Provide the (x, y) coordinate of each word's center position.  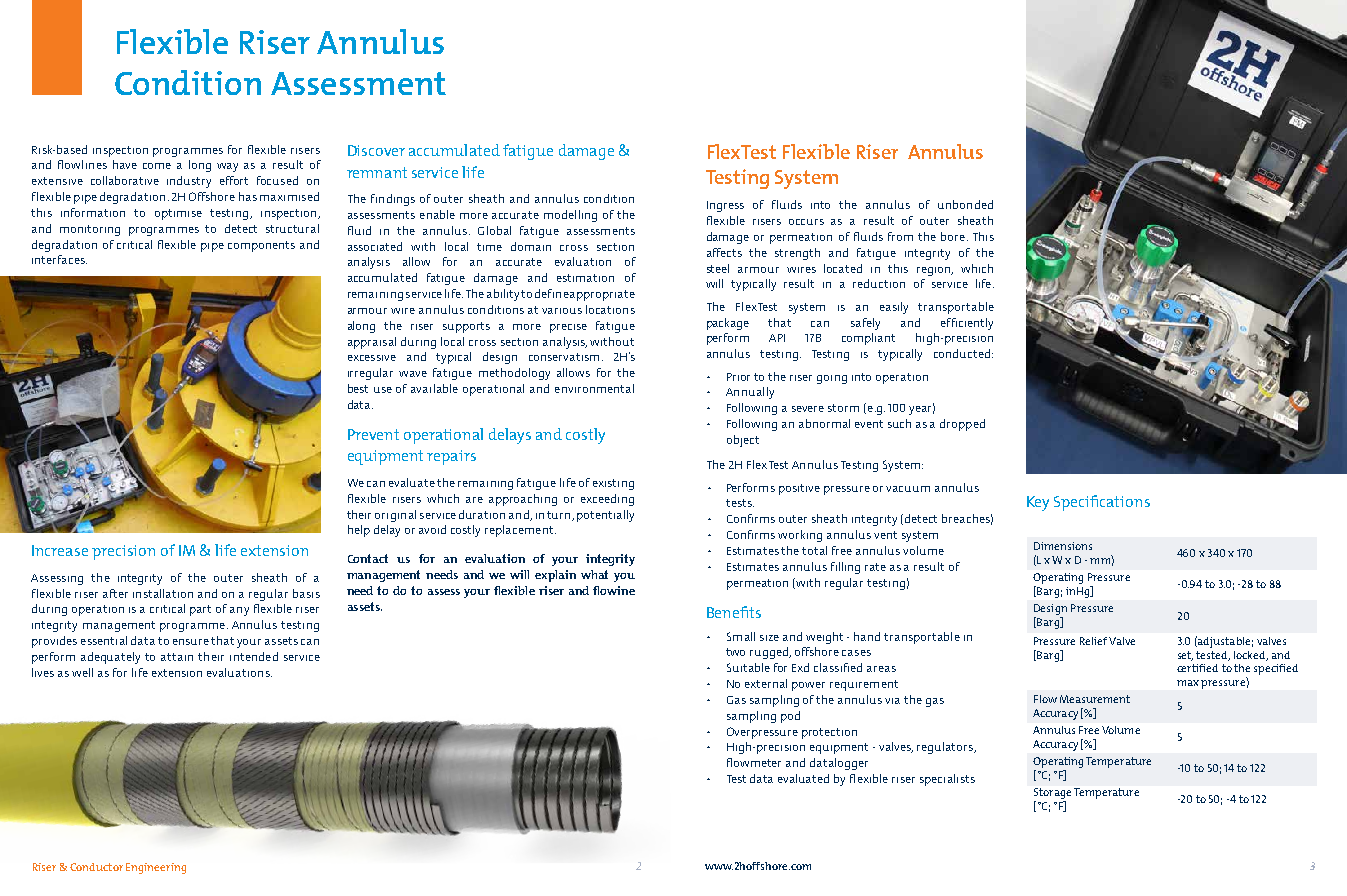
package (728, 324)
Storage (1052, 795)
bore (953, 236)
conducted (963, 353)
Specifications (1102, 503)
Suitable (748, 667)
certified (1197, 668)
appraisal (372, 343)
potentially (605, 516)
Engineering (156, 868)
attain (177, 657)
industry (189, 182)
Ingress (725, 206)
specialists (947, 780)
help (359, 531)
